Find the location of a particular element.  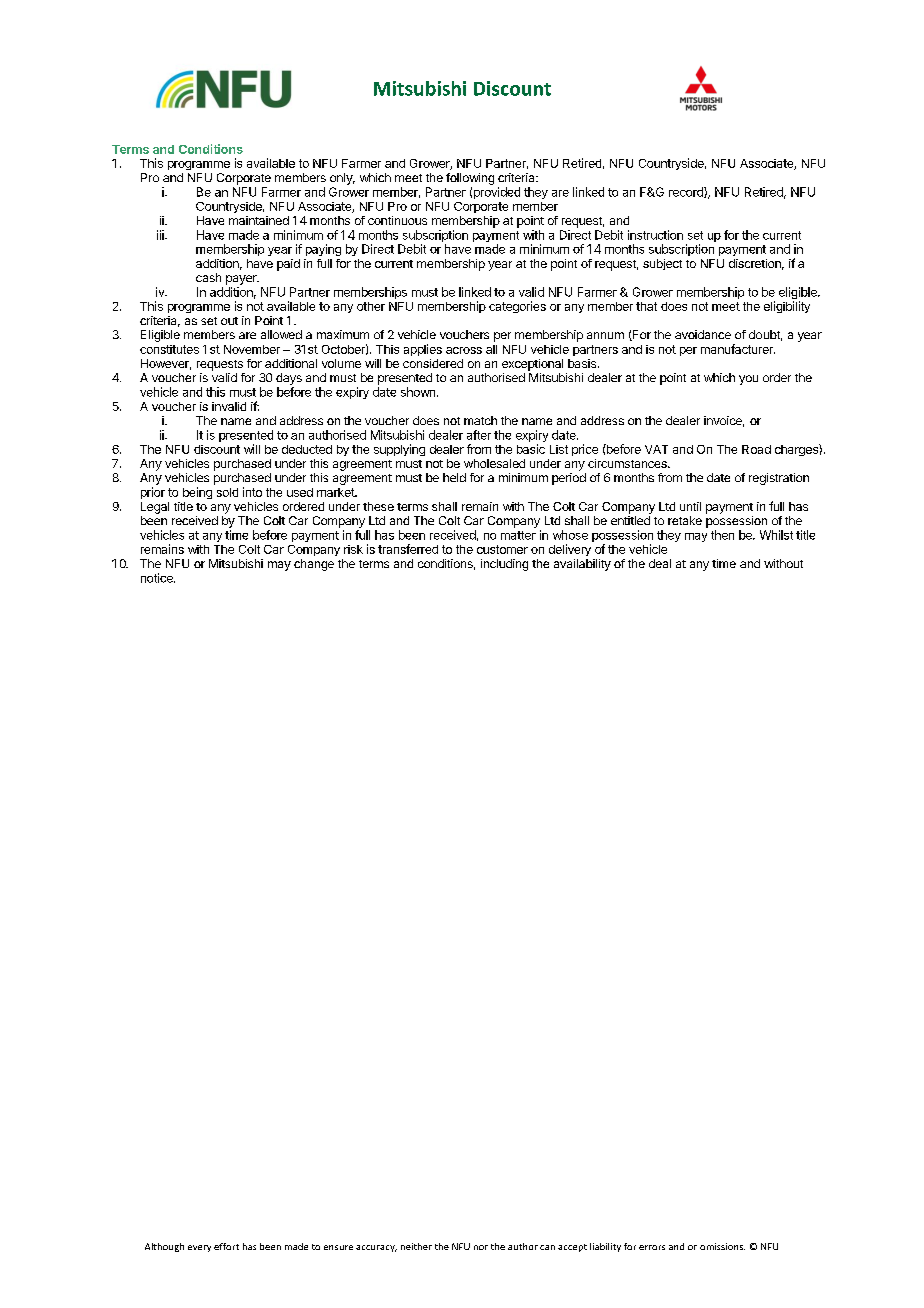

neither is located at coordinates (416, 1246).
